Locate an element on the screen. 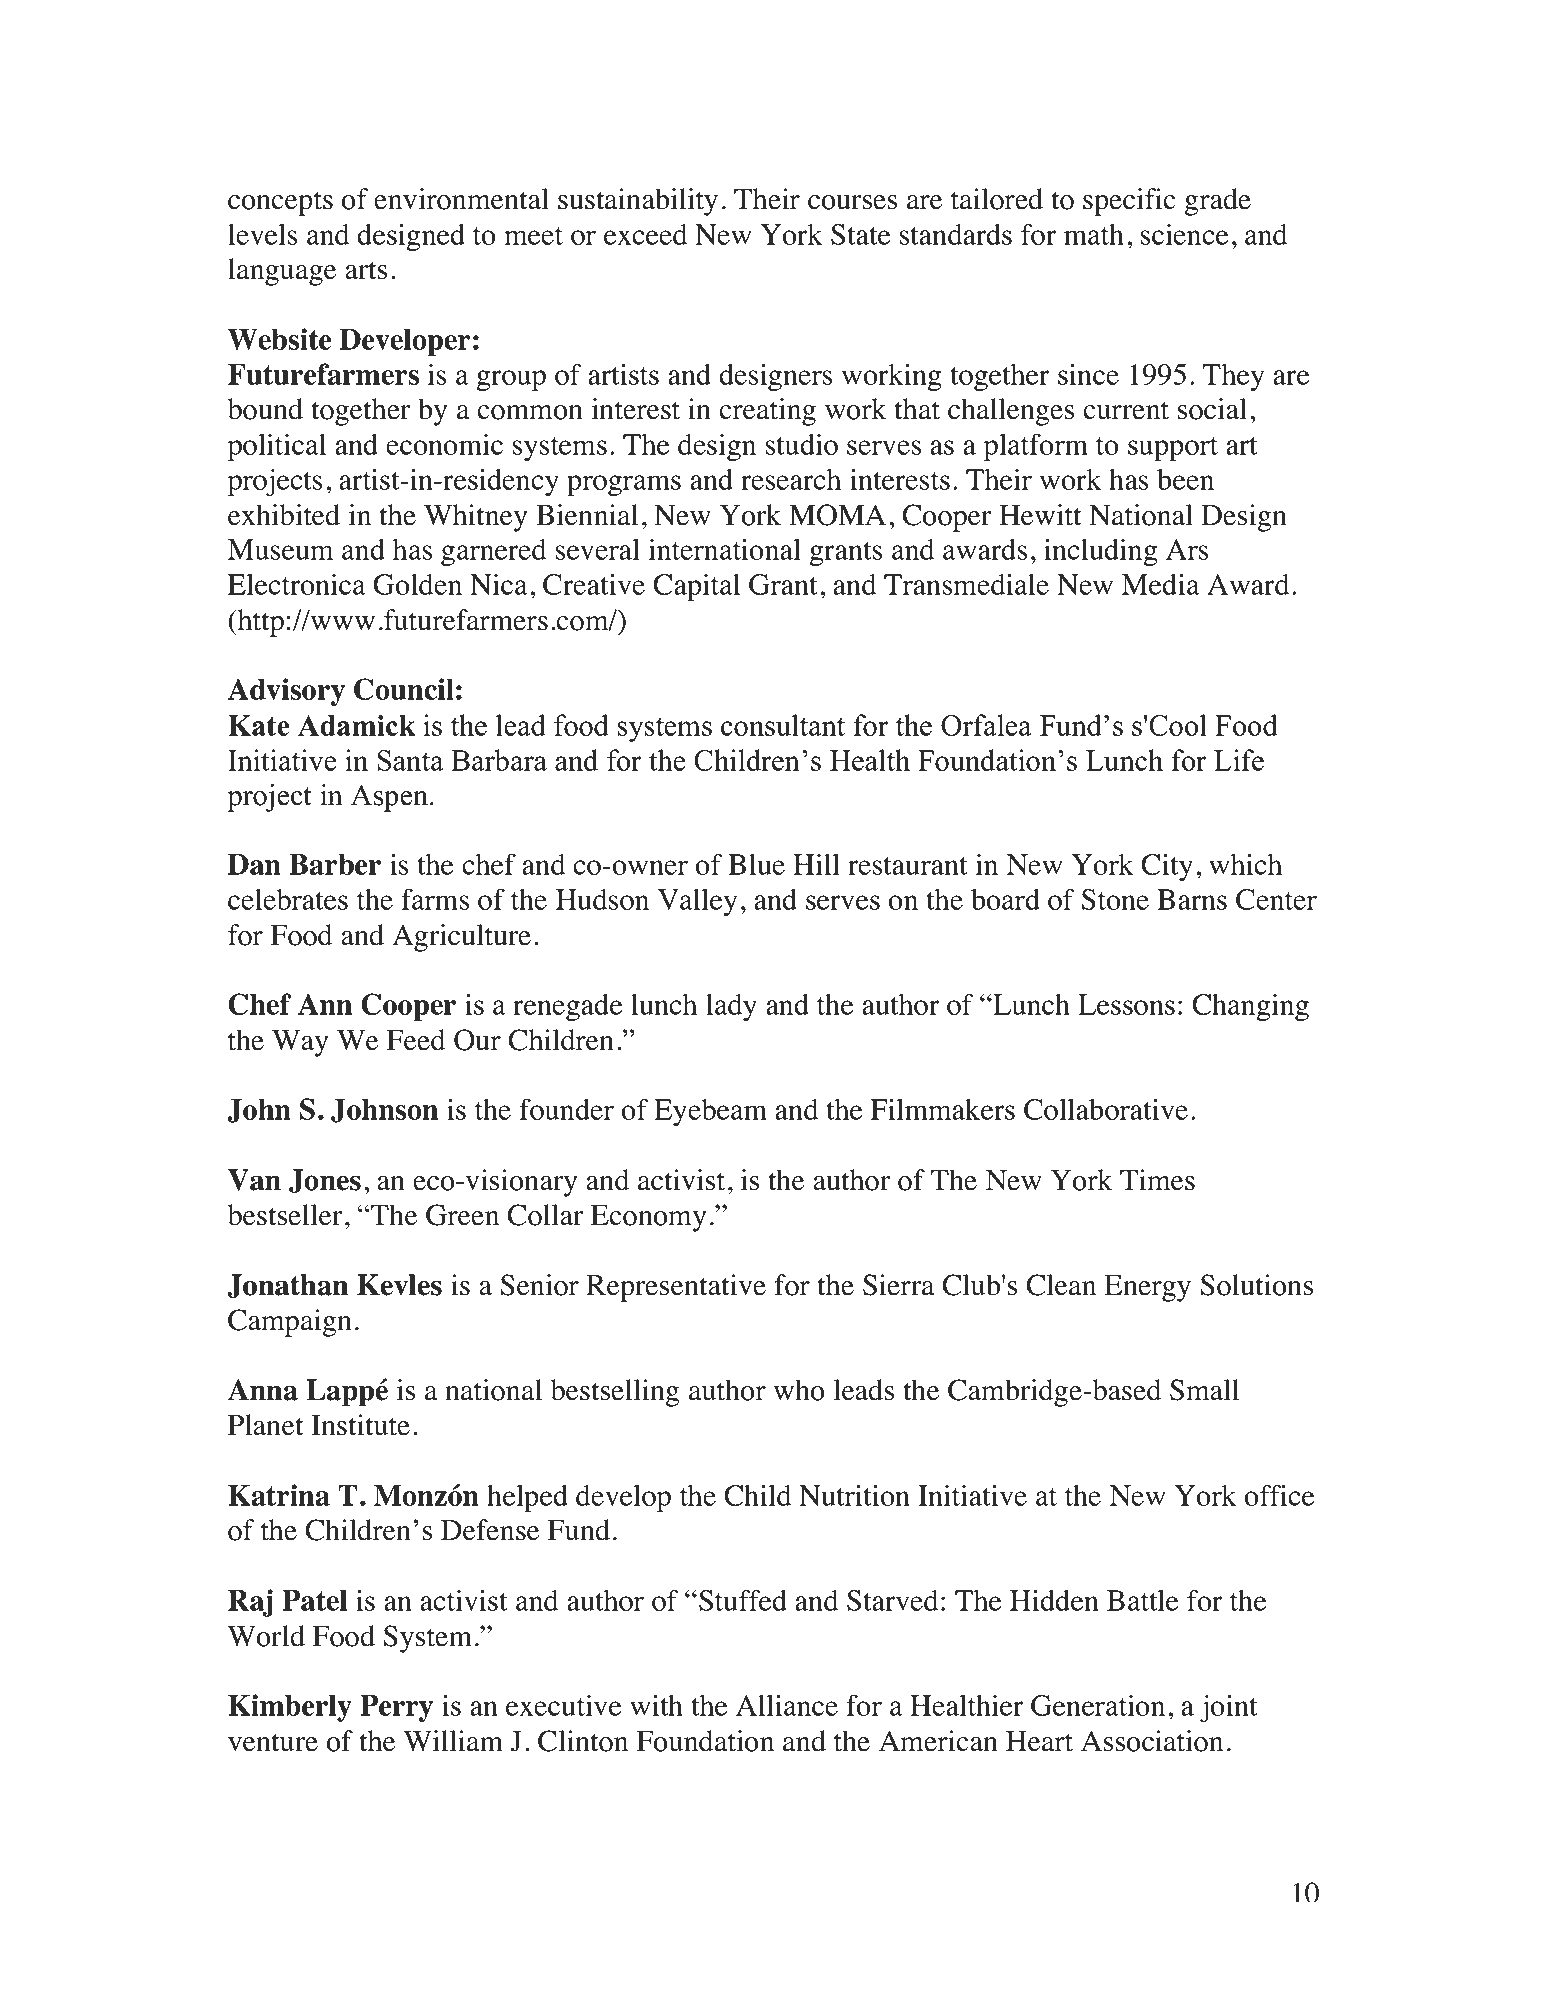 The height and width of the screenshot is (2003, 1548). Economy is located at coordinates (648, 1218).
